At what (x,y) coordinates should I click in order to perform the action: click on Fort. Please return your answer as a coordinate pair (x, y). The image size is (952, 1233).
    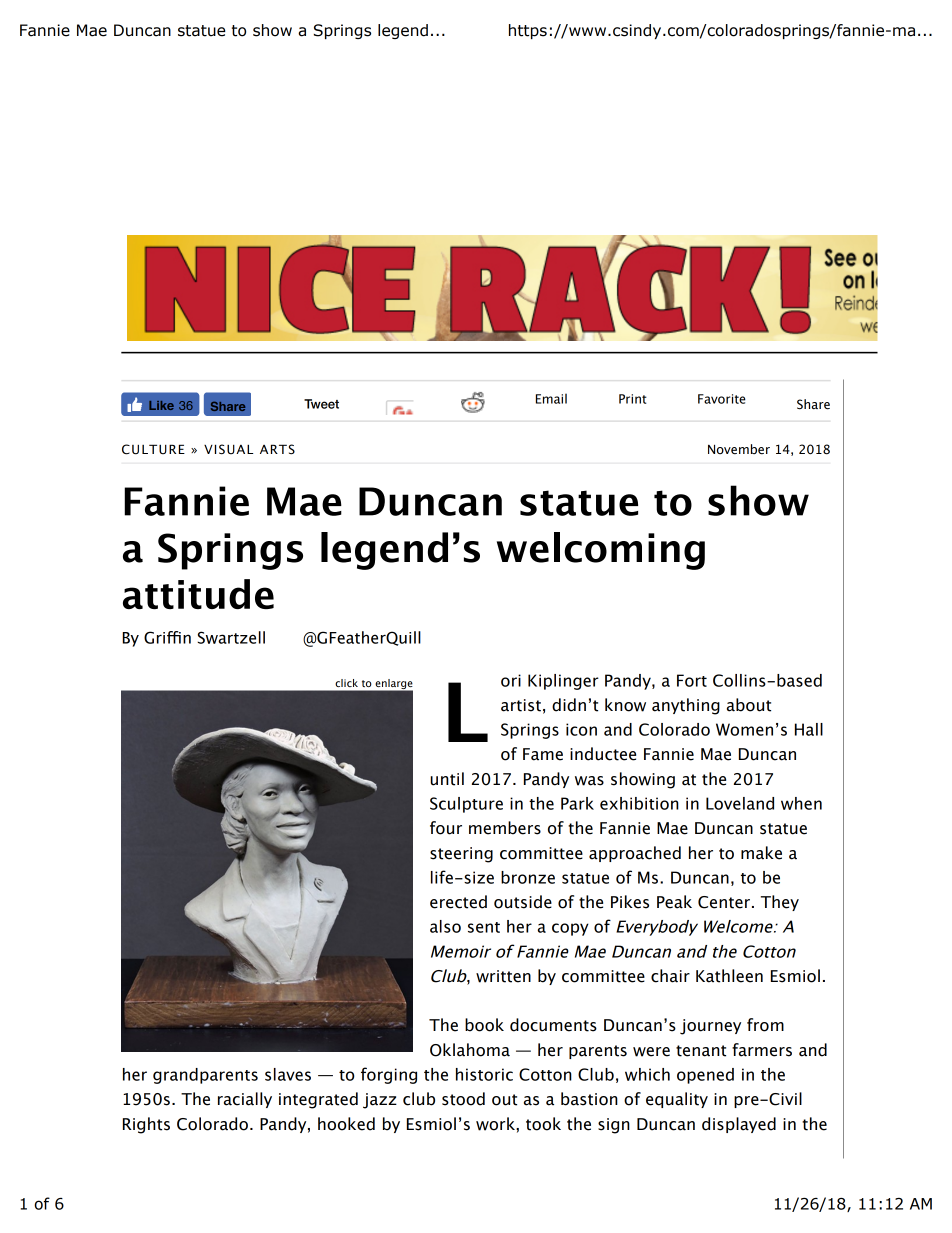
    Looking at the image, I should click on (692, 680).
